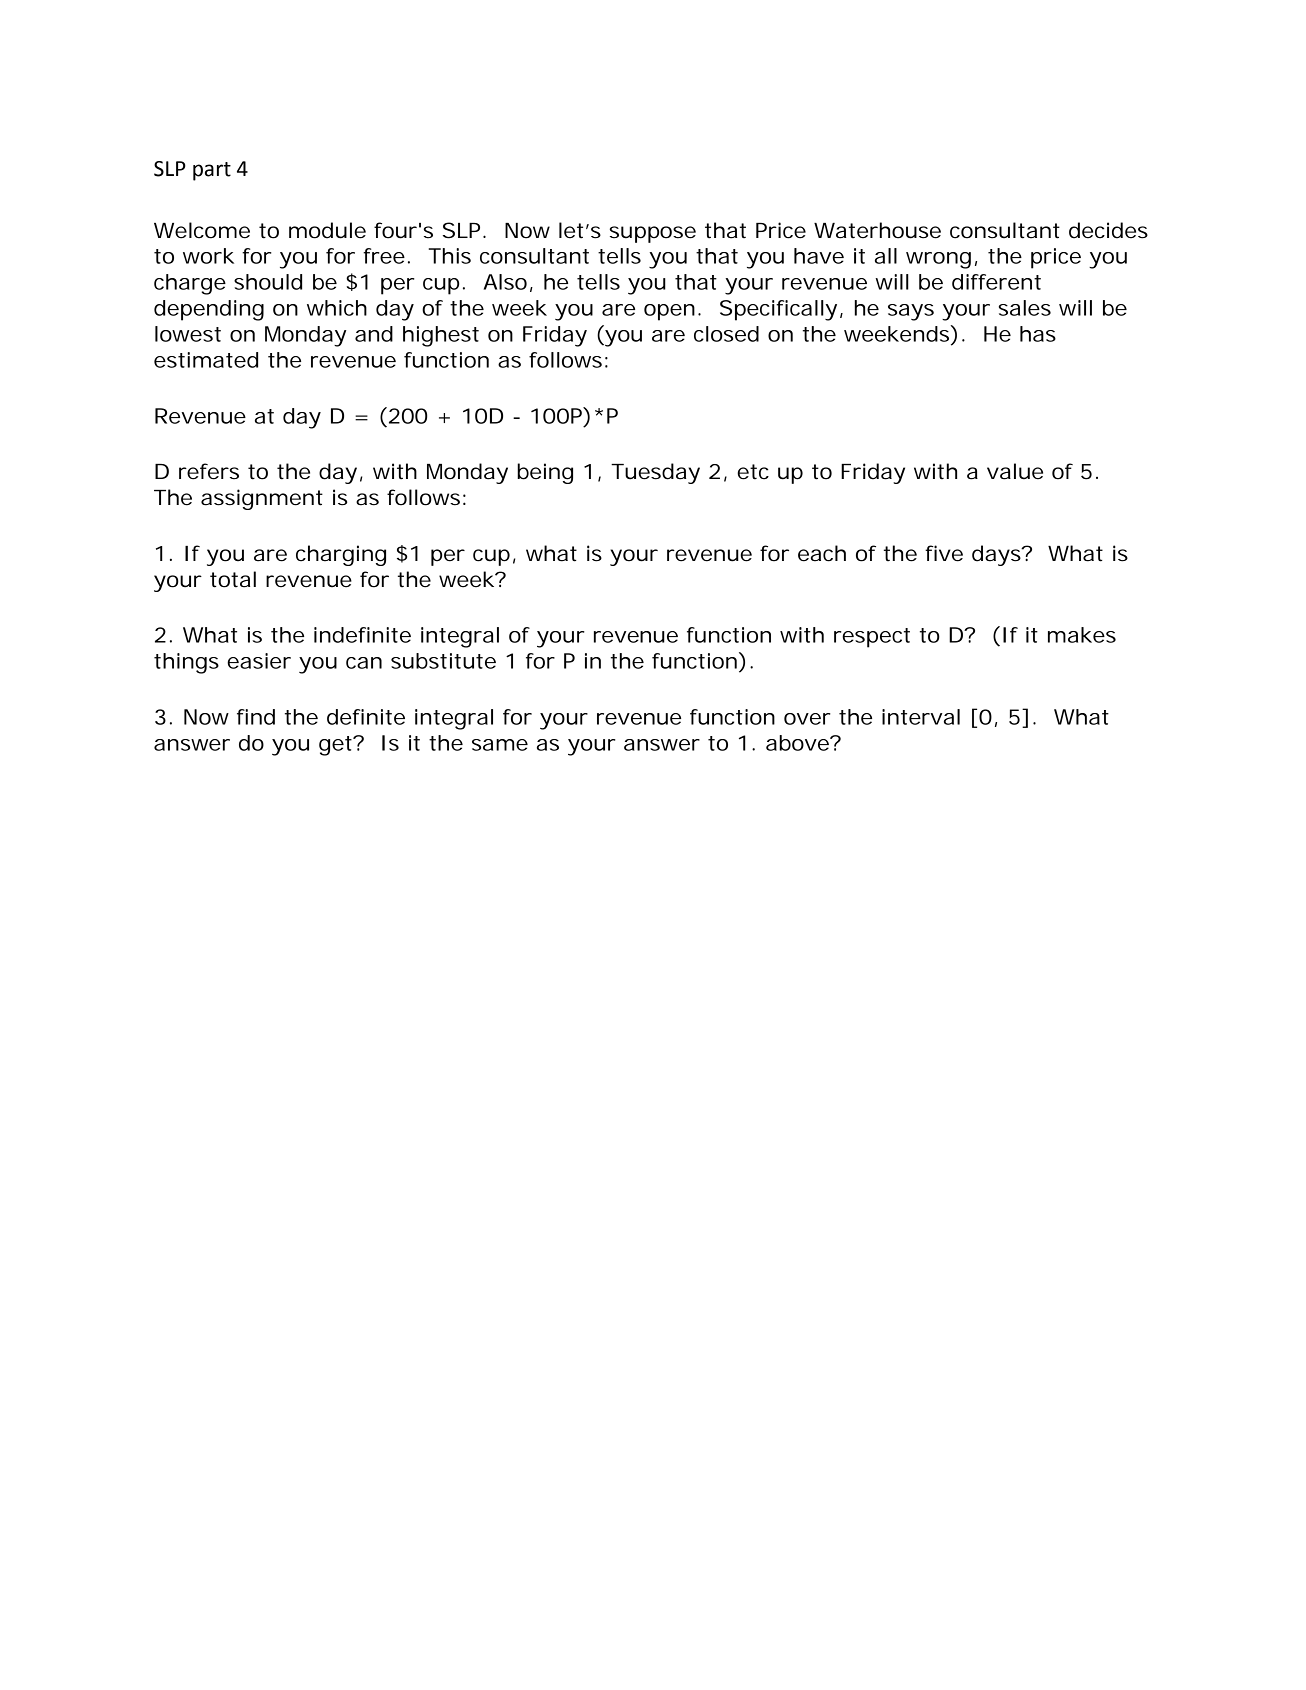  Describe the element at coordinates (500, 745) in the screenshot. I see `same` at that location.
